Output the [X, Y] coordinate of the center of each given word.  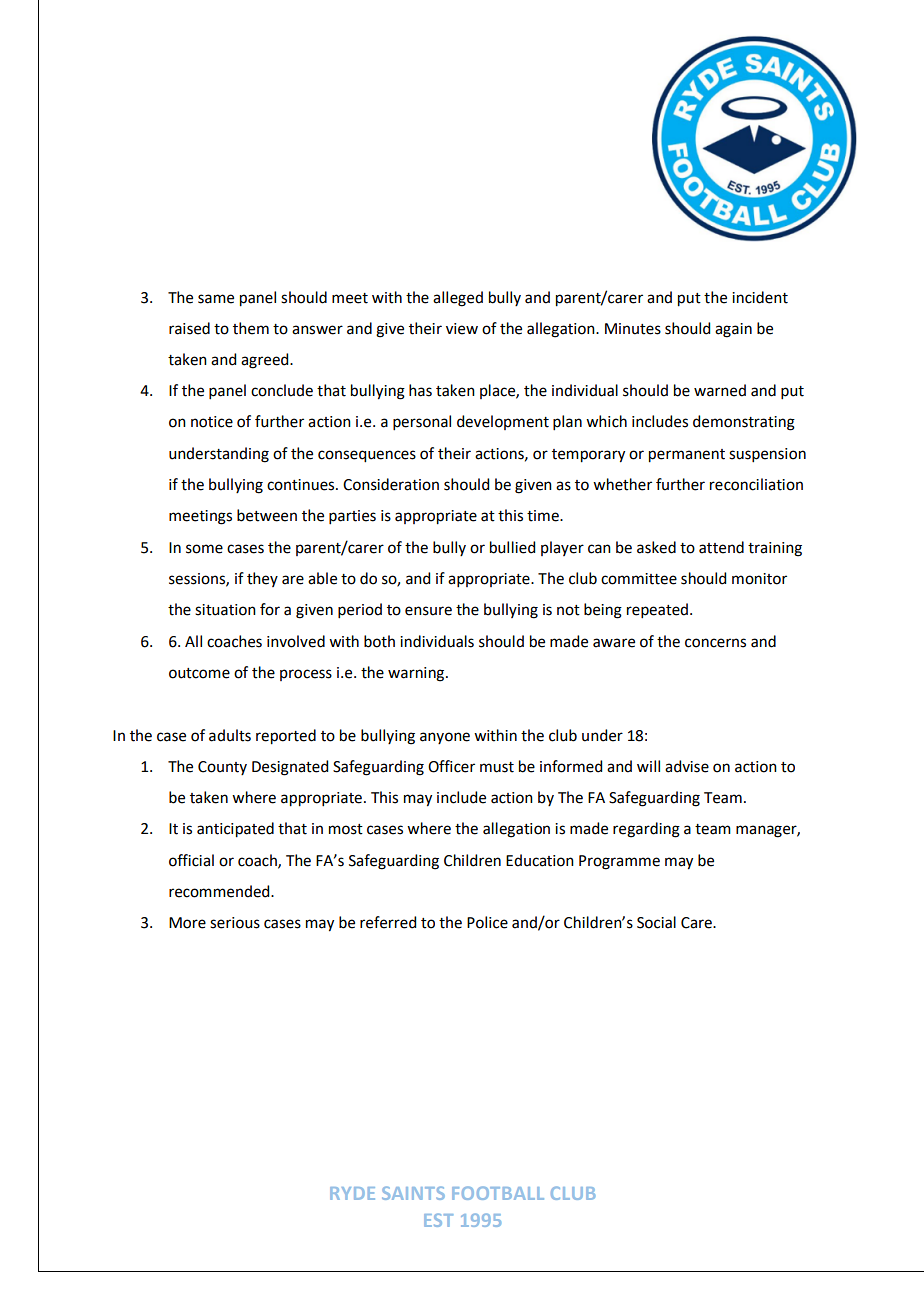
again [733, 330]
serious [235, 923]
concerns [715, 643]
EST [438, 1220]
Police [487, 922]
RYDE [352, 1193]
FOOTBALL [498, 1193]
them [251, 328]
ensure [428, 611]
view [462, 329]
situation [225, 610]
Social [656, 922]
